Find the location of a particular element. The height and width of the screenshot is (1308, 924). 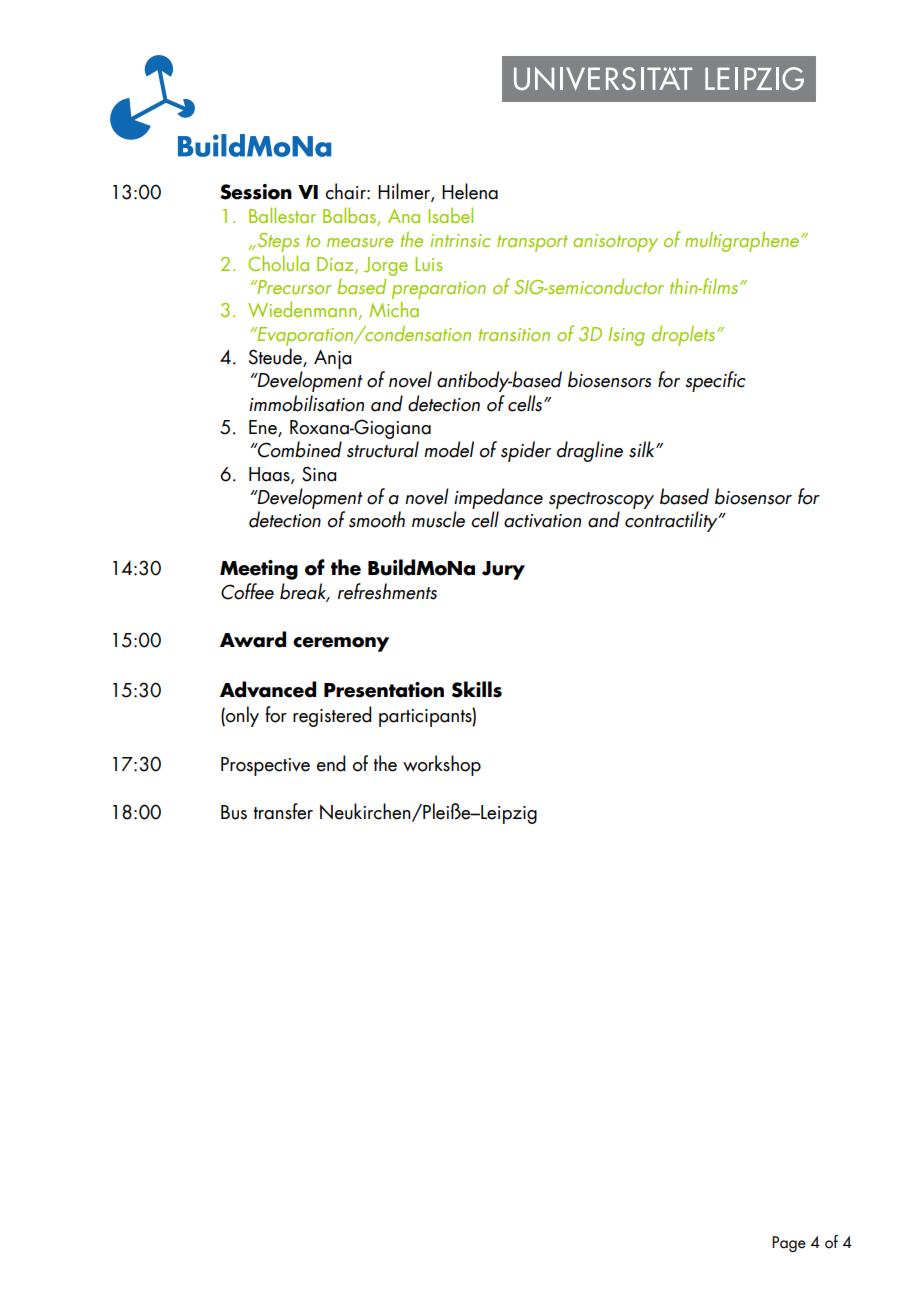

Steps is located at coordinates (278, 242).
